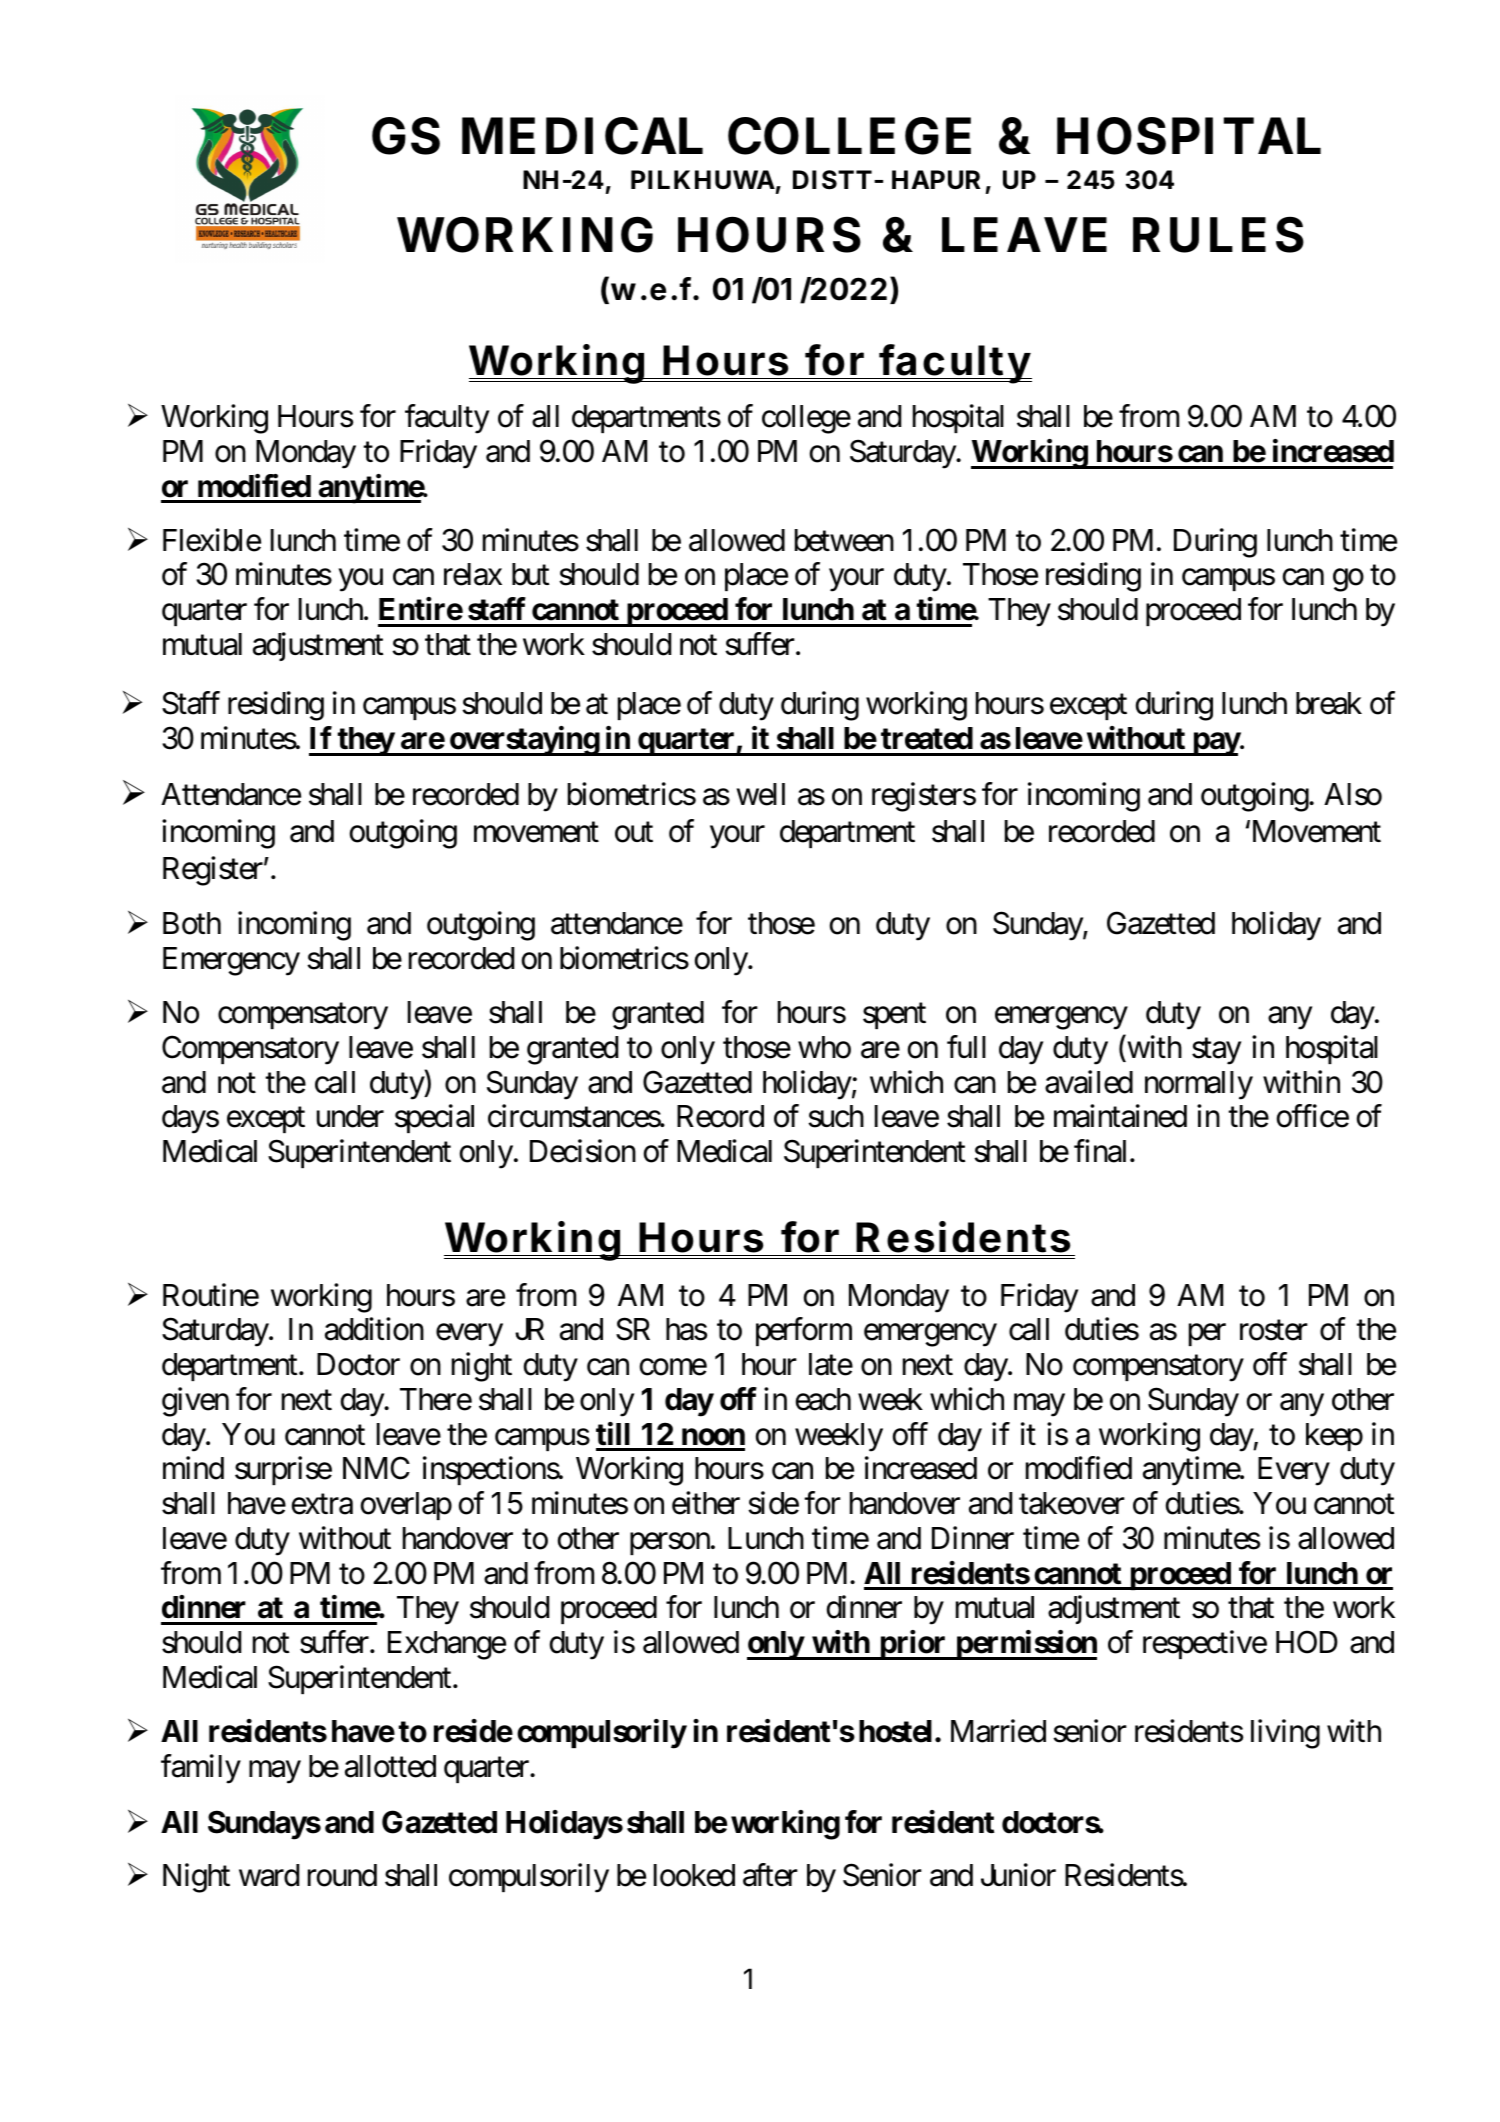 This page has width=1500, height=2122. Describe the element at coordinates (473, 574) in the page. I see `relax` at that location.
